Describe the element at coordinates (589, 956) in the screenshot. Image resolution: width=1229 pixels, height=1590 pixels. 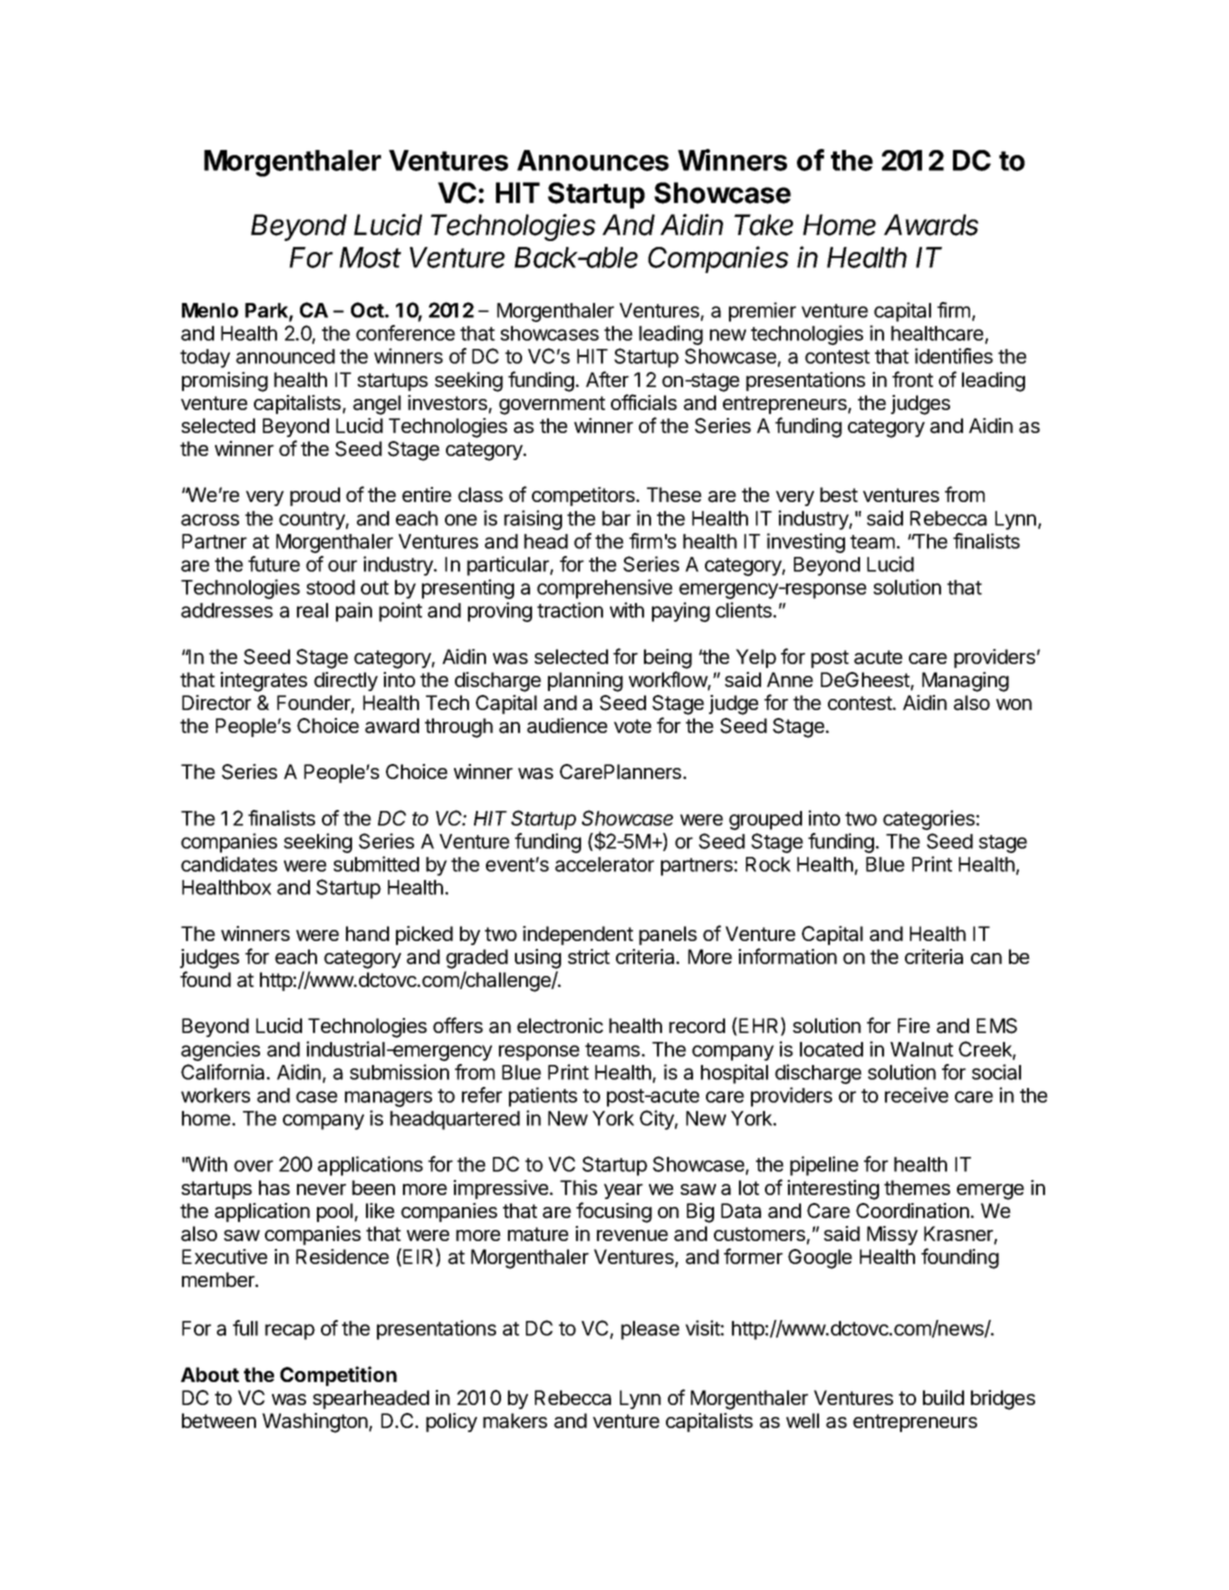
I see `strict` at that location.
